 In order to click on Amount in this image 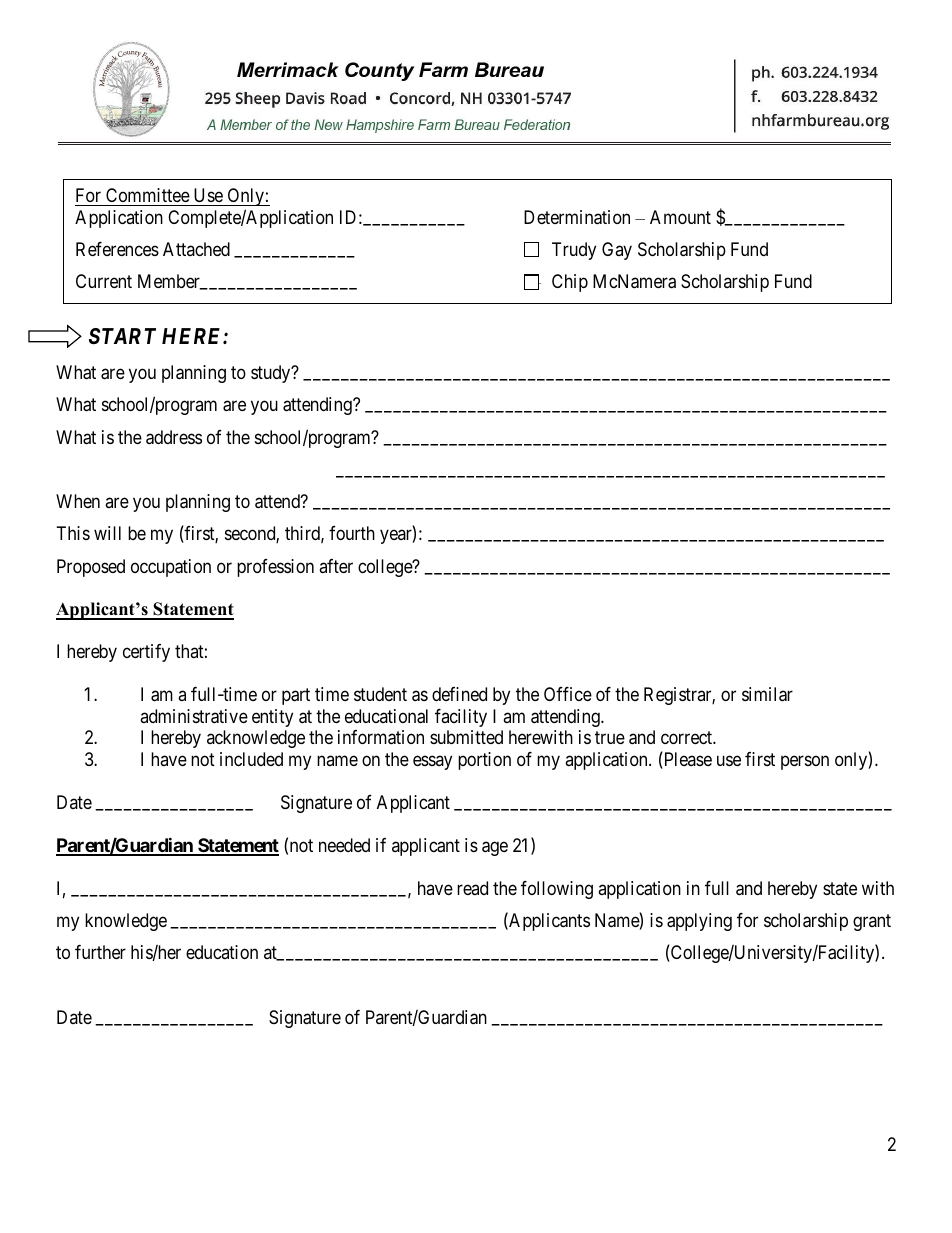, I will do `click(680, 217)`.
